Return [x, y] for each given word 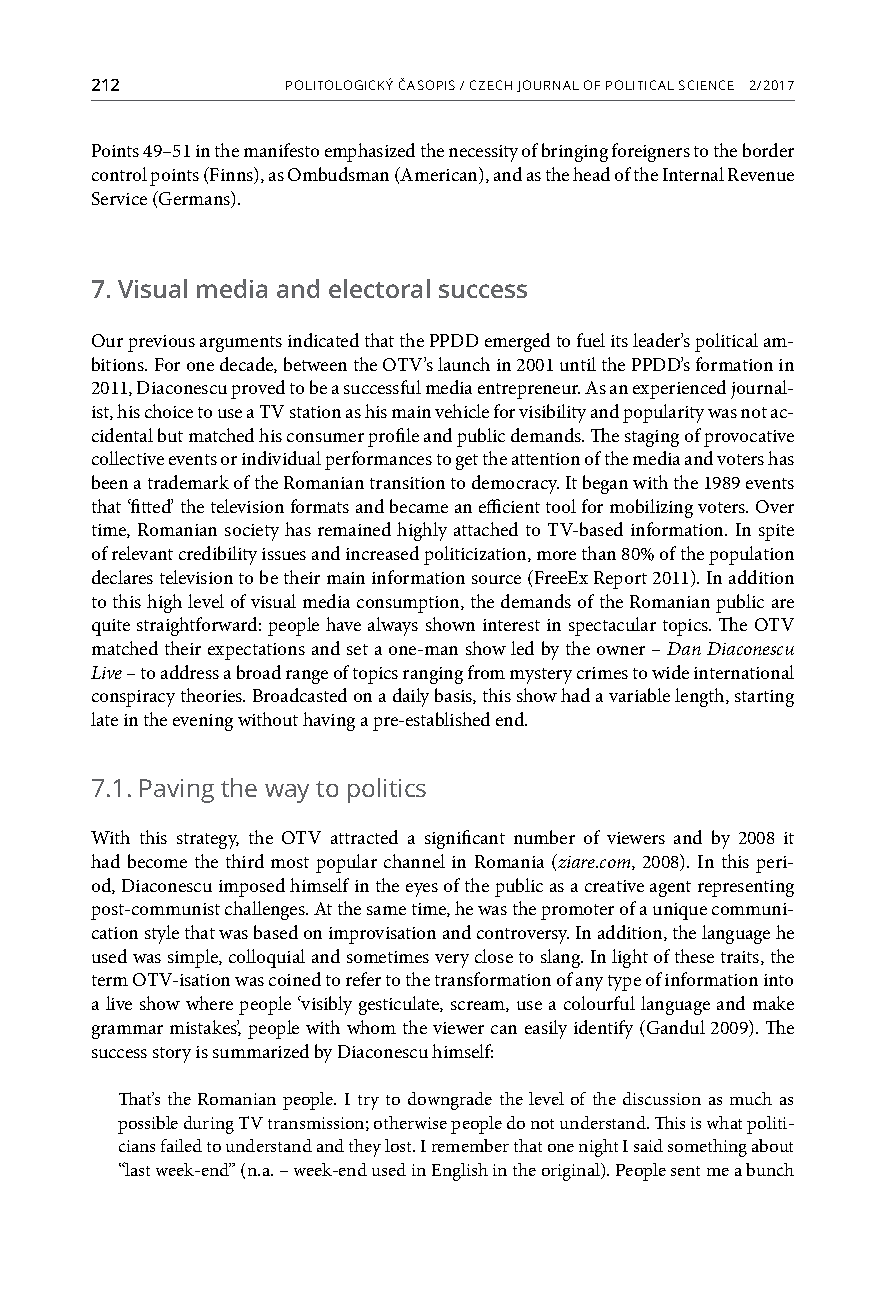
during [209, 1125]
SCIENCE [706, 85]
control [119, 174]
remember [470, 1145]
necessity [483, 153]
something [707, 1148]
